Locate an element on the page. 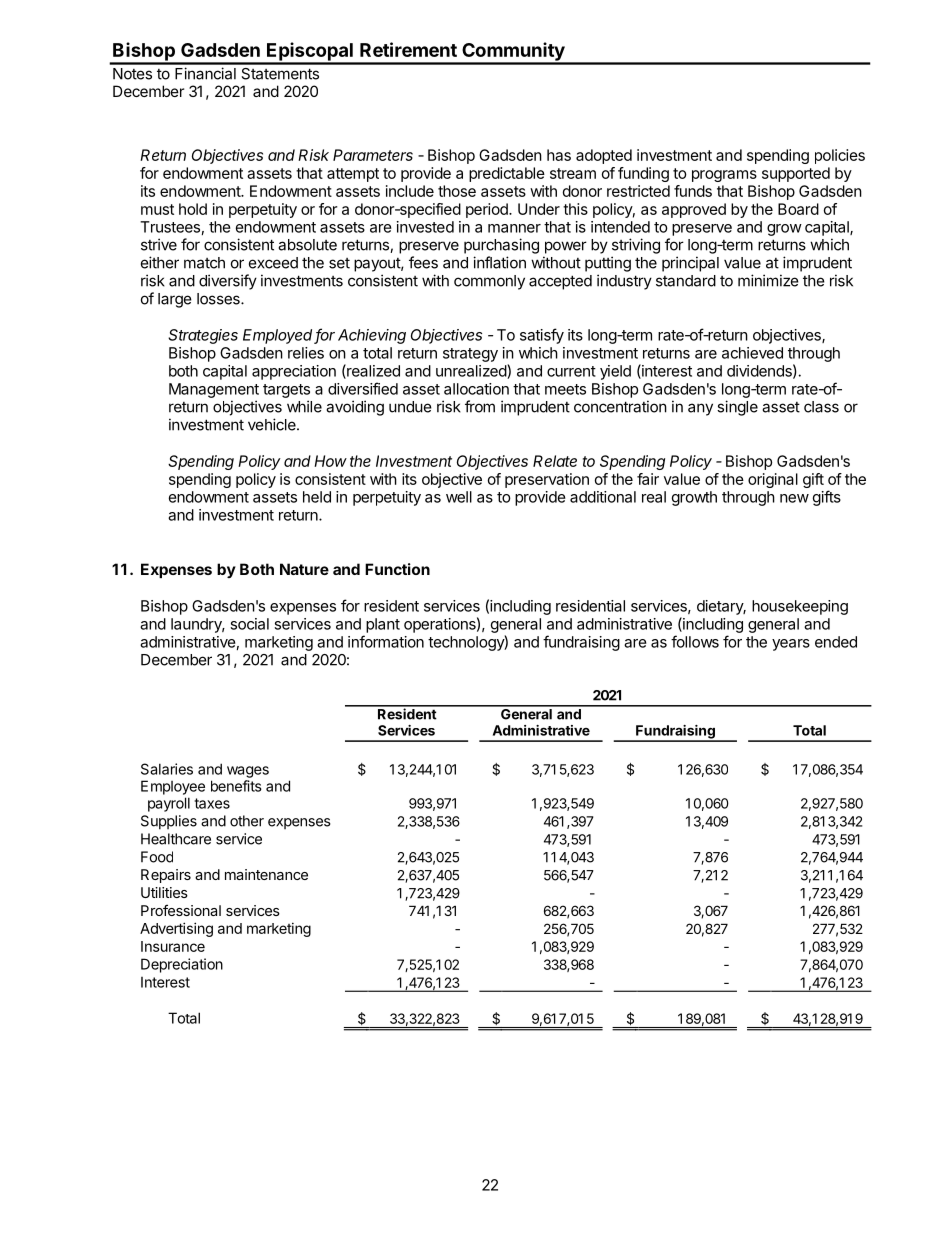  Advertising is located at coordinates (176, 929).
